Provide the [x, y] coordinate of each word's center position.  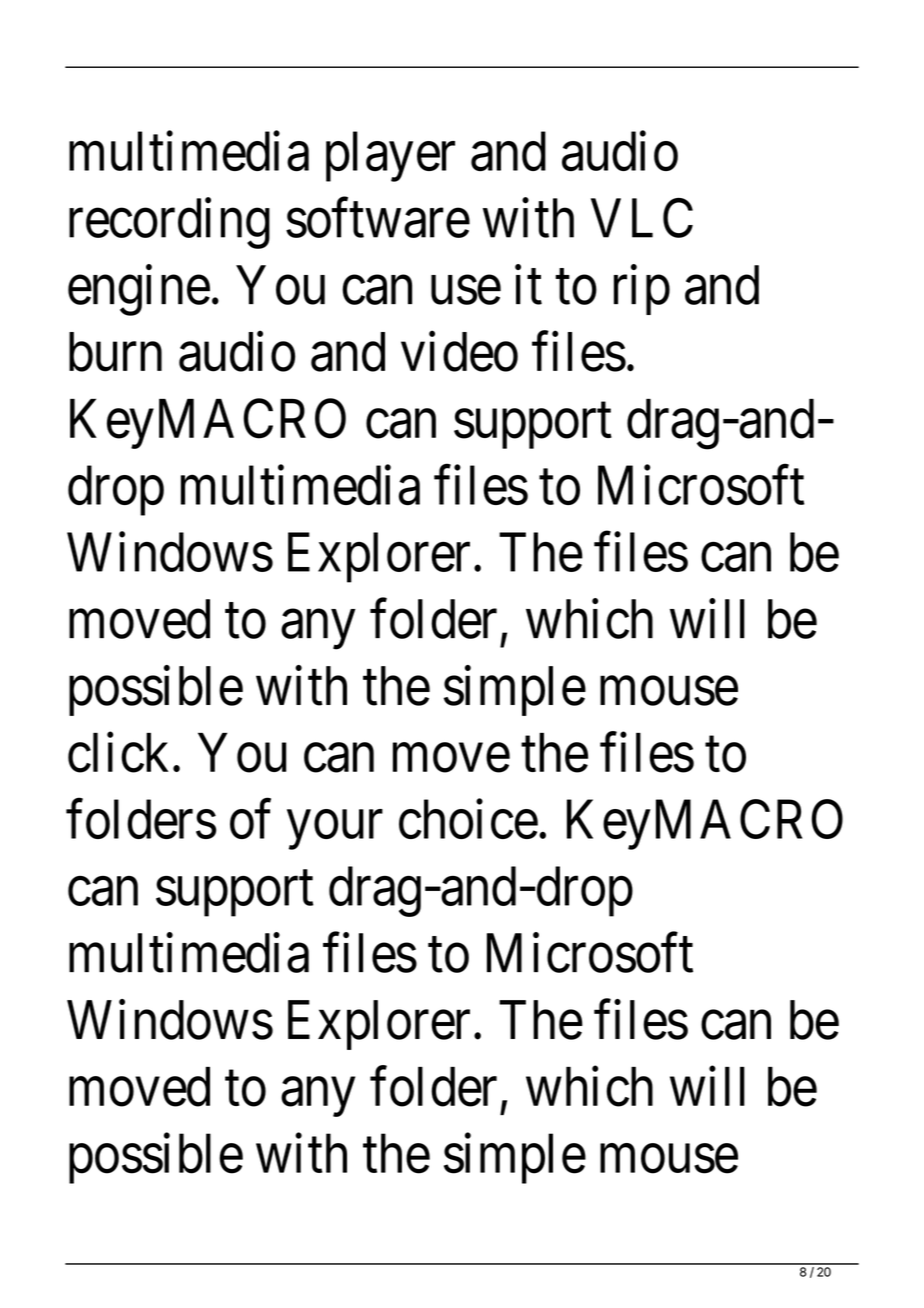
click [118, 753]
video [459, 352]
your [335, 830]
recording [169, 223]
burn [115, 352]
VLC [642, 218]
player [390, 157]
